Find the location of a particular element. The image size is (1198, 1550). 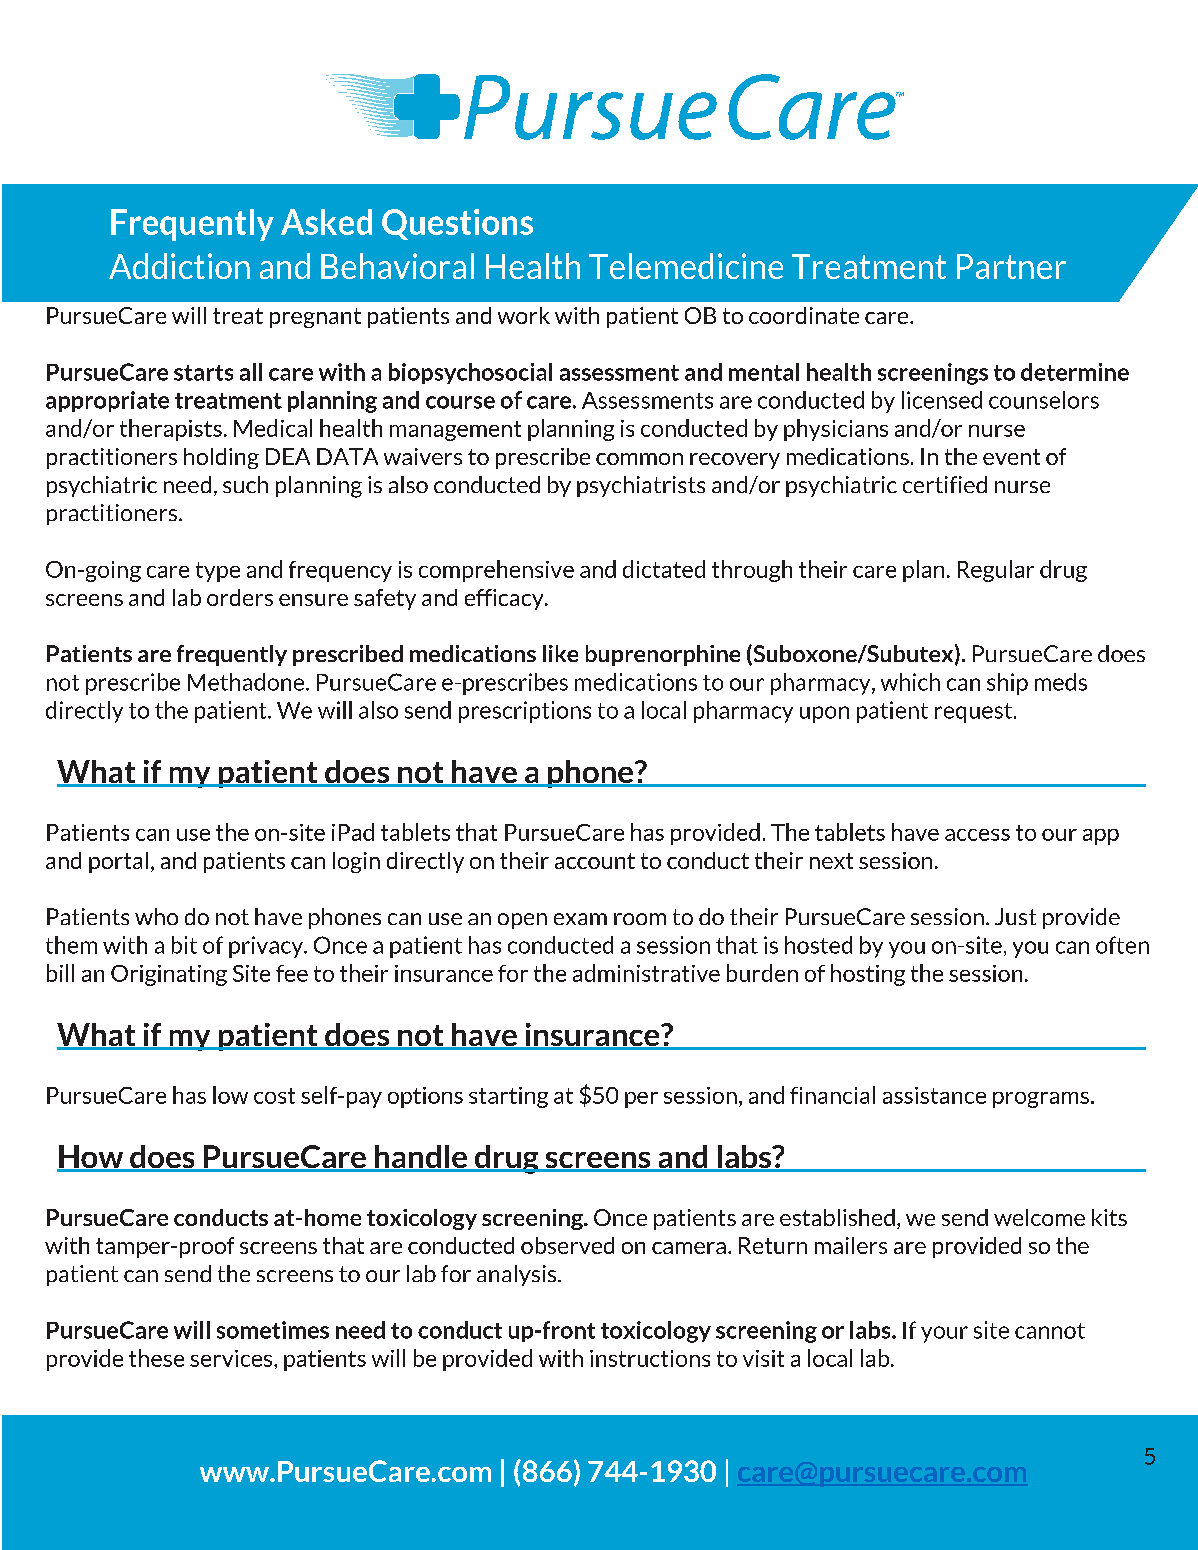

certified is located at coordinates (945, 484).
